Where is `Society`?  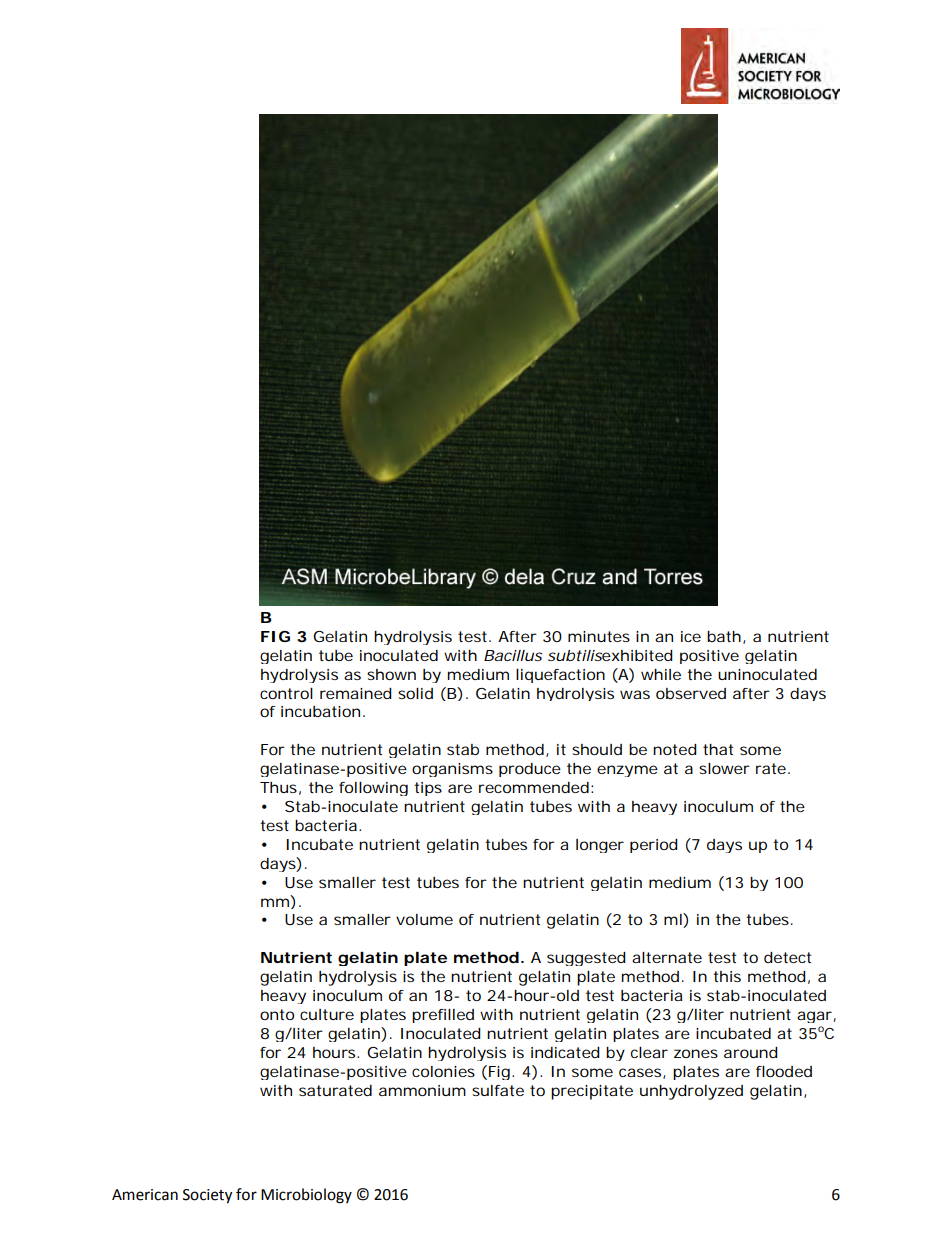
Society is located at coordinates (207, 1196).
